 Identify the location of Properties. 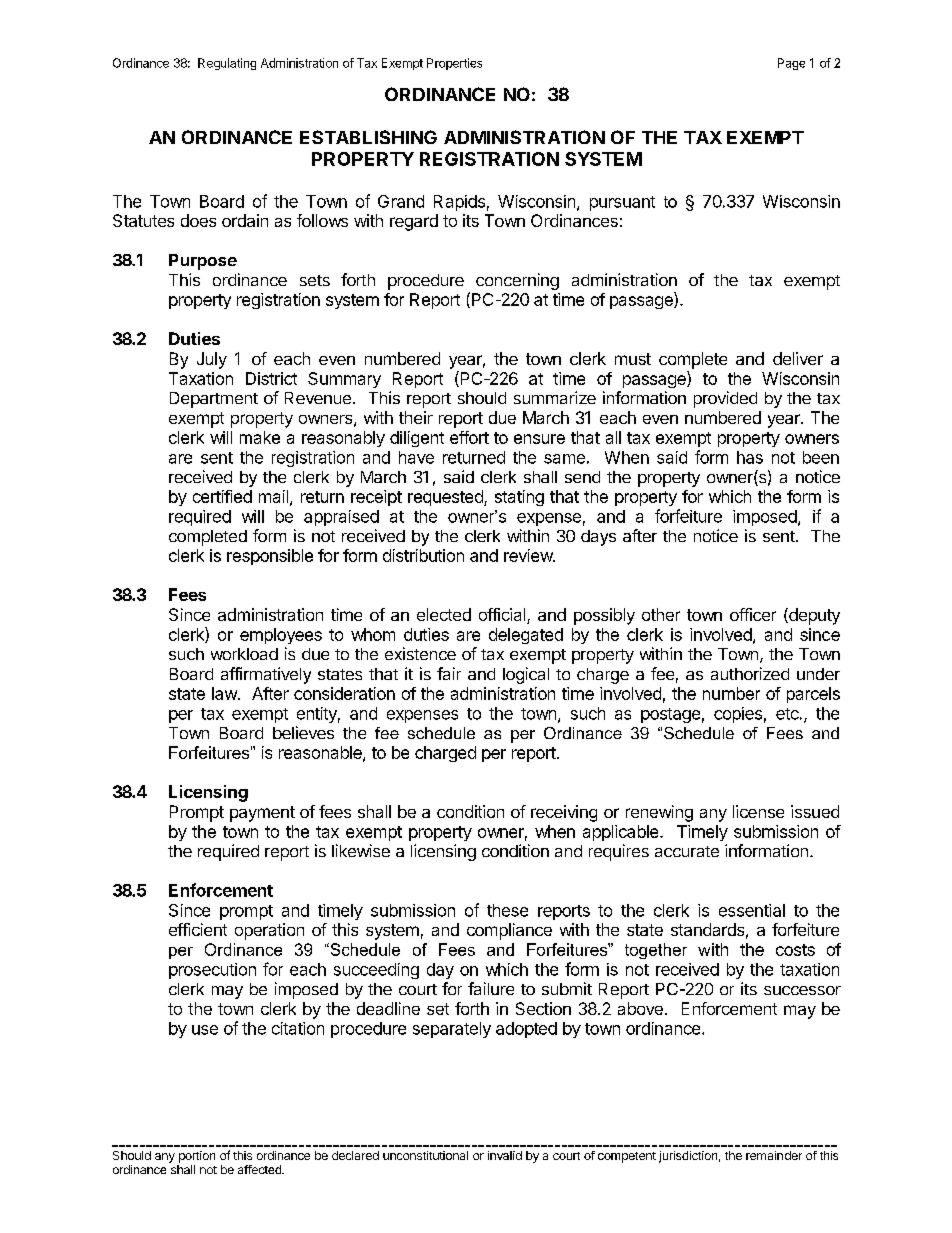
(454, 64).
